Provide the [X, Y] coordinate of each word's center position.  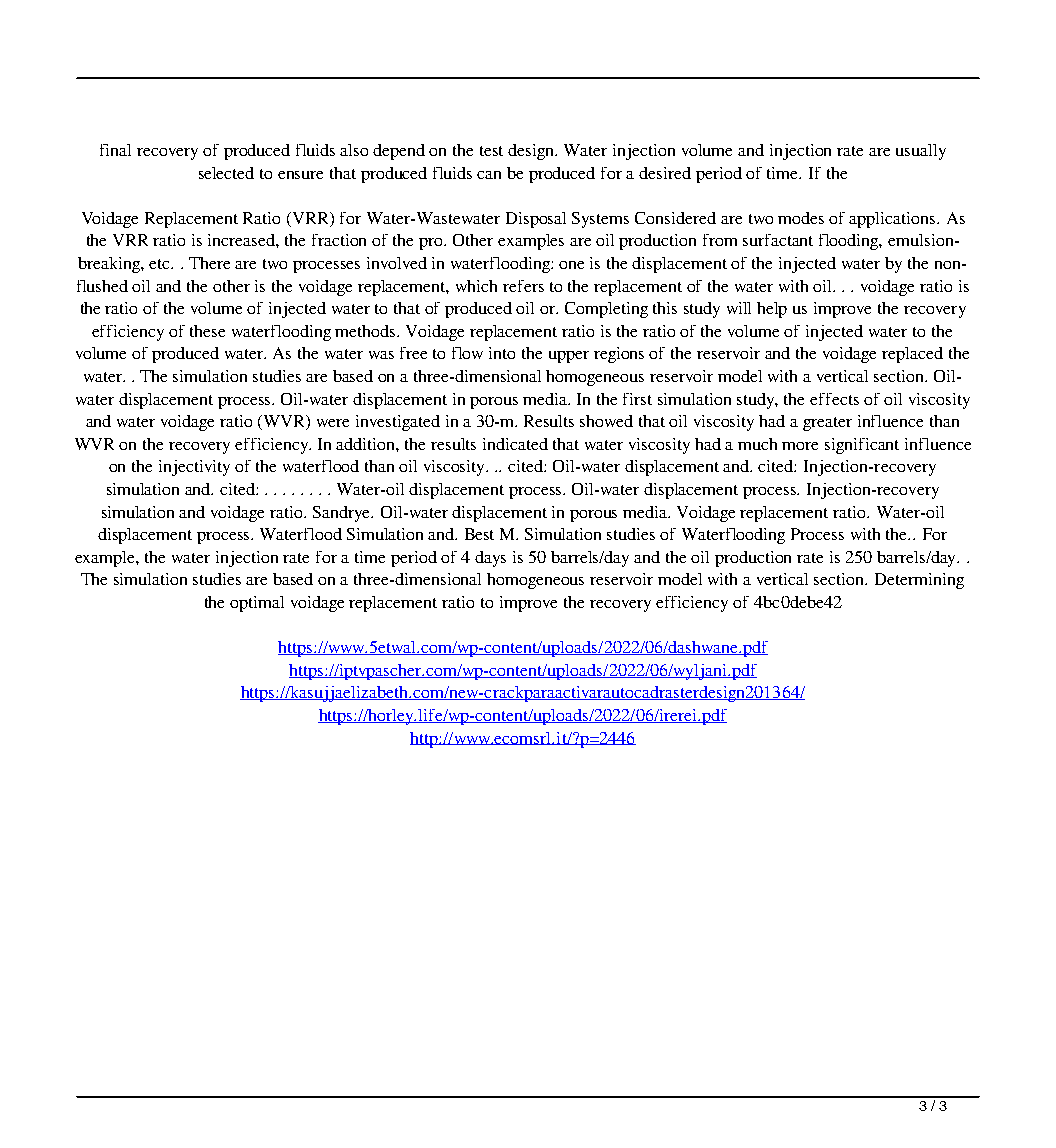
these [207, 331]
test [491, 151]
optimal [257, 604]
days [490, 559]
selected [226, 173]
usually [921, 152]
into [502, 353]
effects [834, 399]
